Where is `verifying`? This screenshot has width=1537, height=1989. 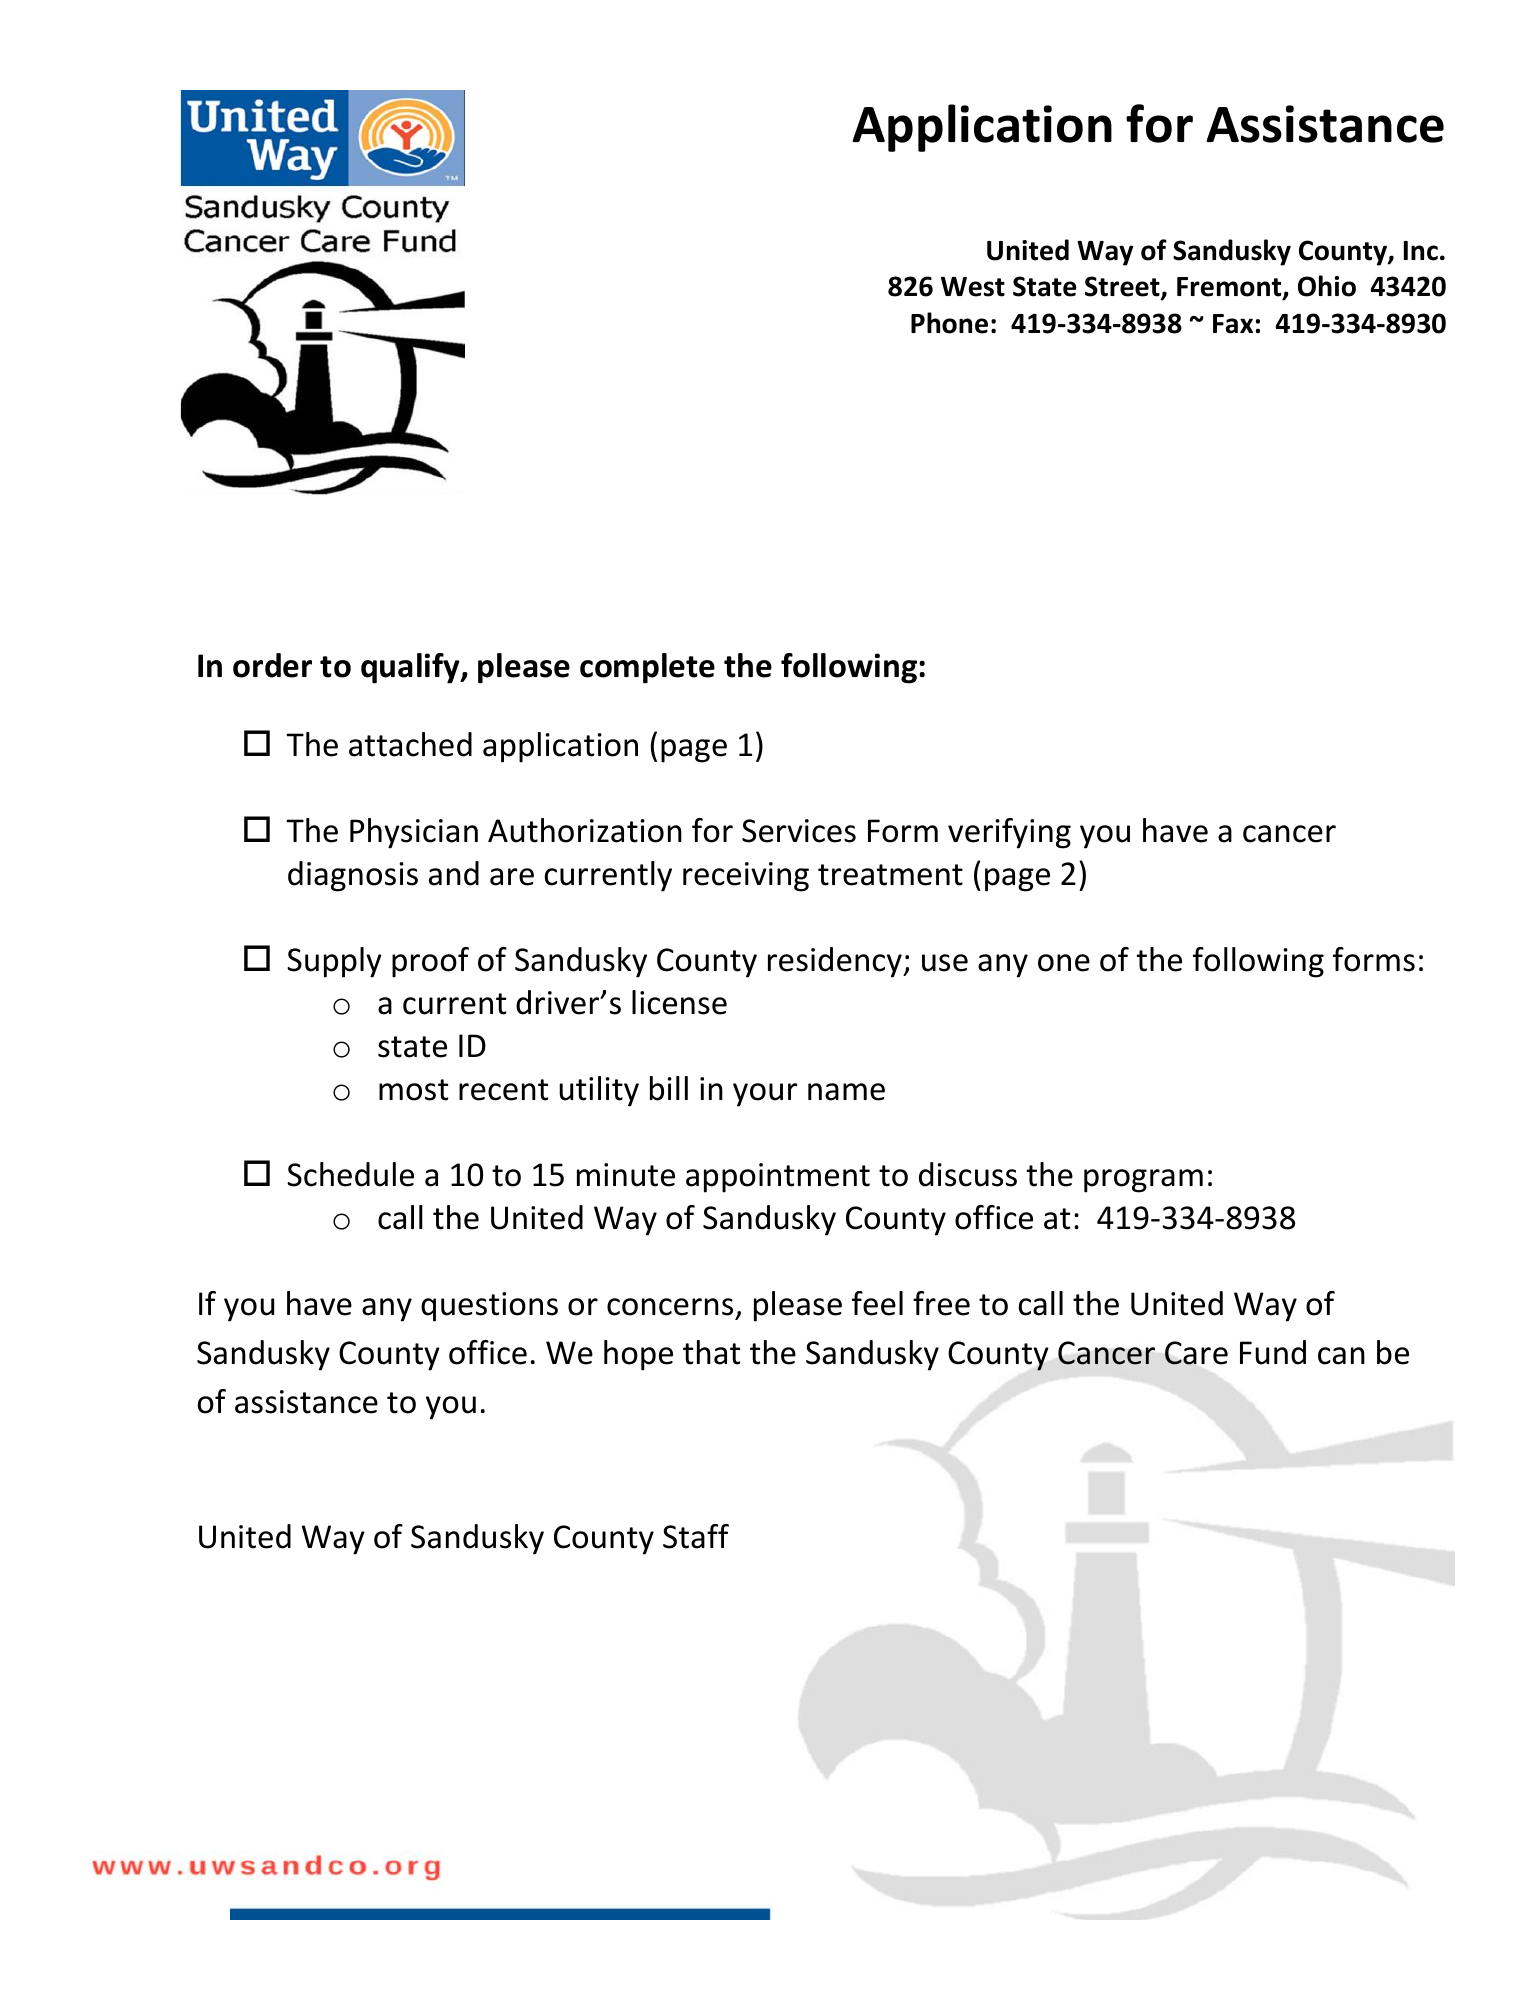 verifying is located at coordinates (1009, 833).
